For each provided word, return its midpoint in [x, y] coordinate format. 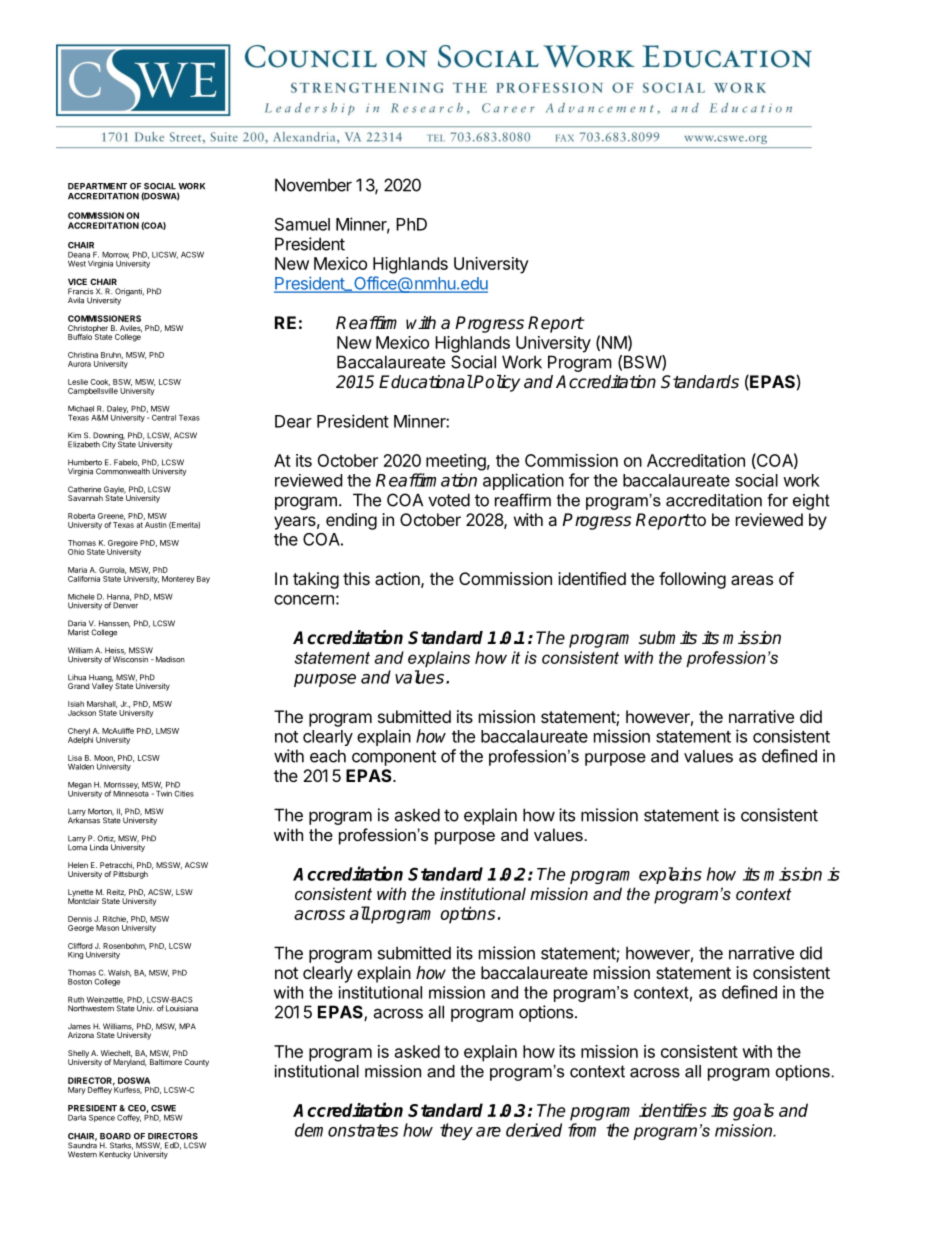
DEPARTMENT [97, 186]
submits [668, 638]
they [456, 1131]
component [394, 758]
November [313, 185]
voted [449, 500]
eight [811, 502]
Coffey [129, 1118]
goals [753, 1112]
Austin [156, 525]
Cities [184, 794]
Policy [496, 383]
